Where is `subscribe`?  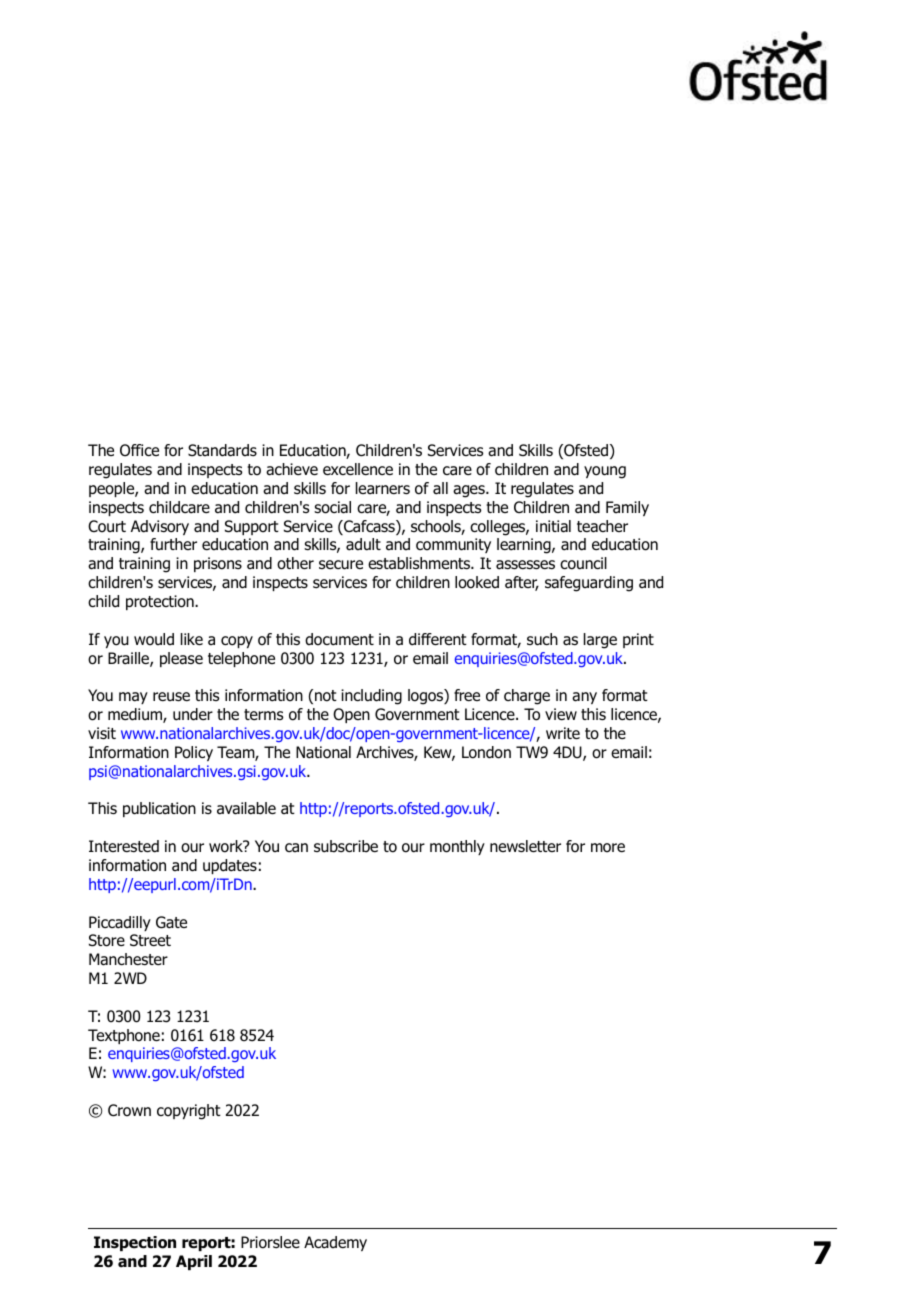
subscribe is located at coordinates (346, 846).
